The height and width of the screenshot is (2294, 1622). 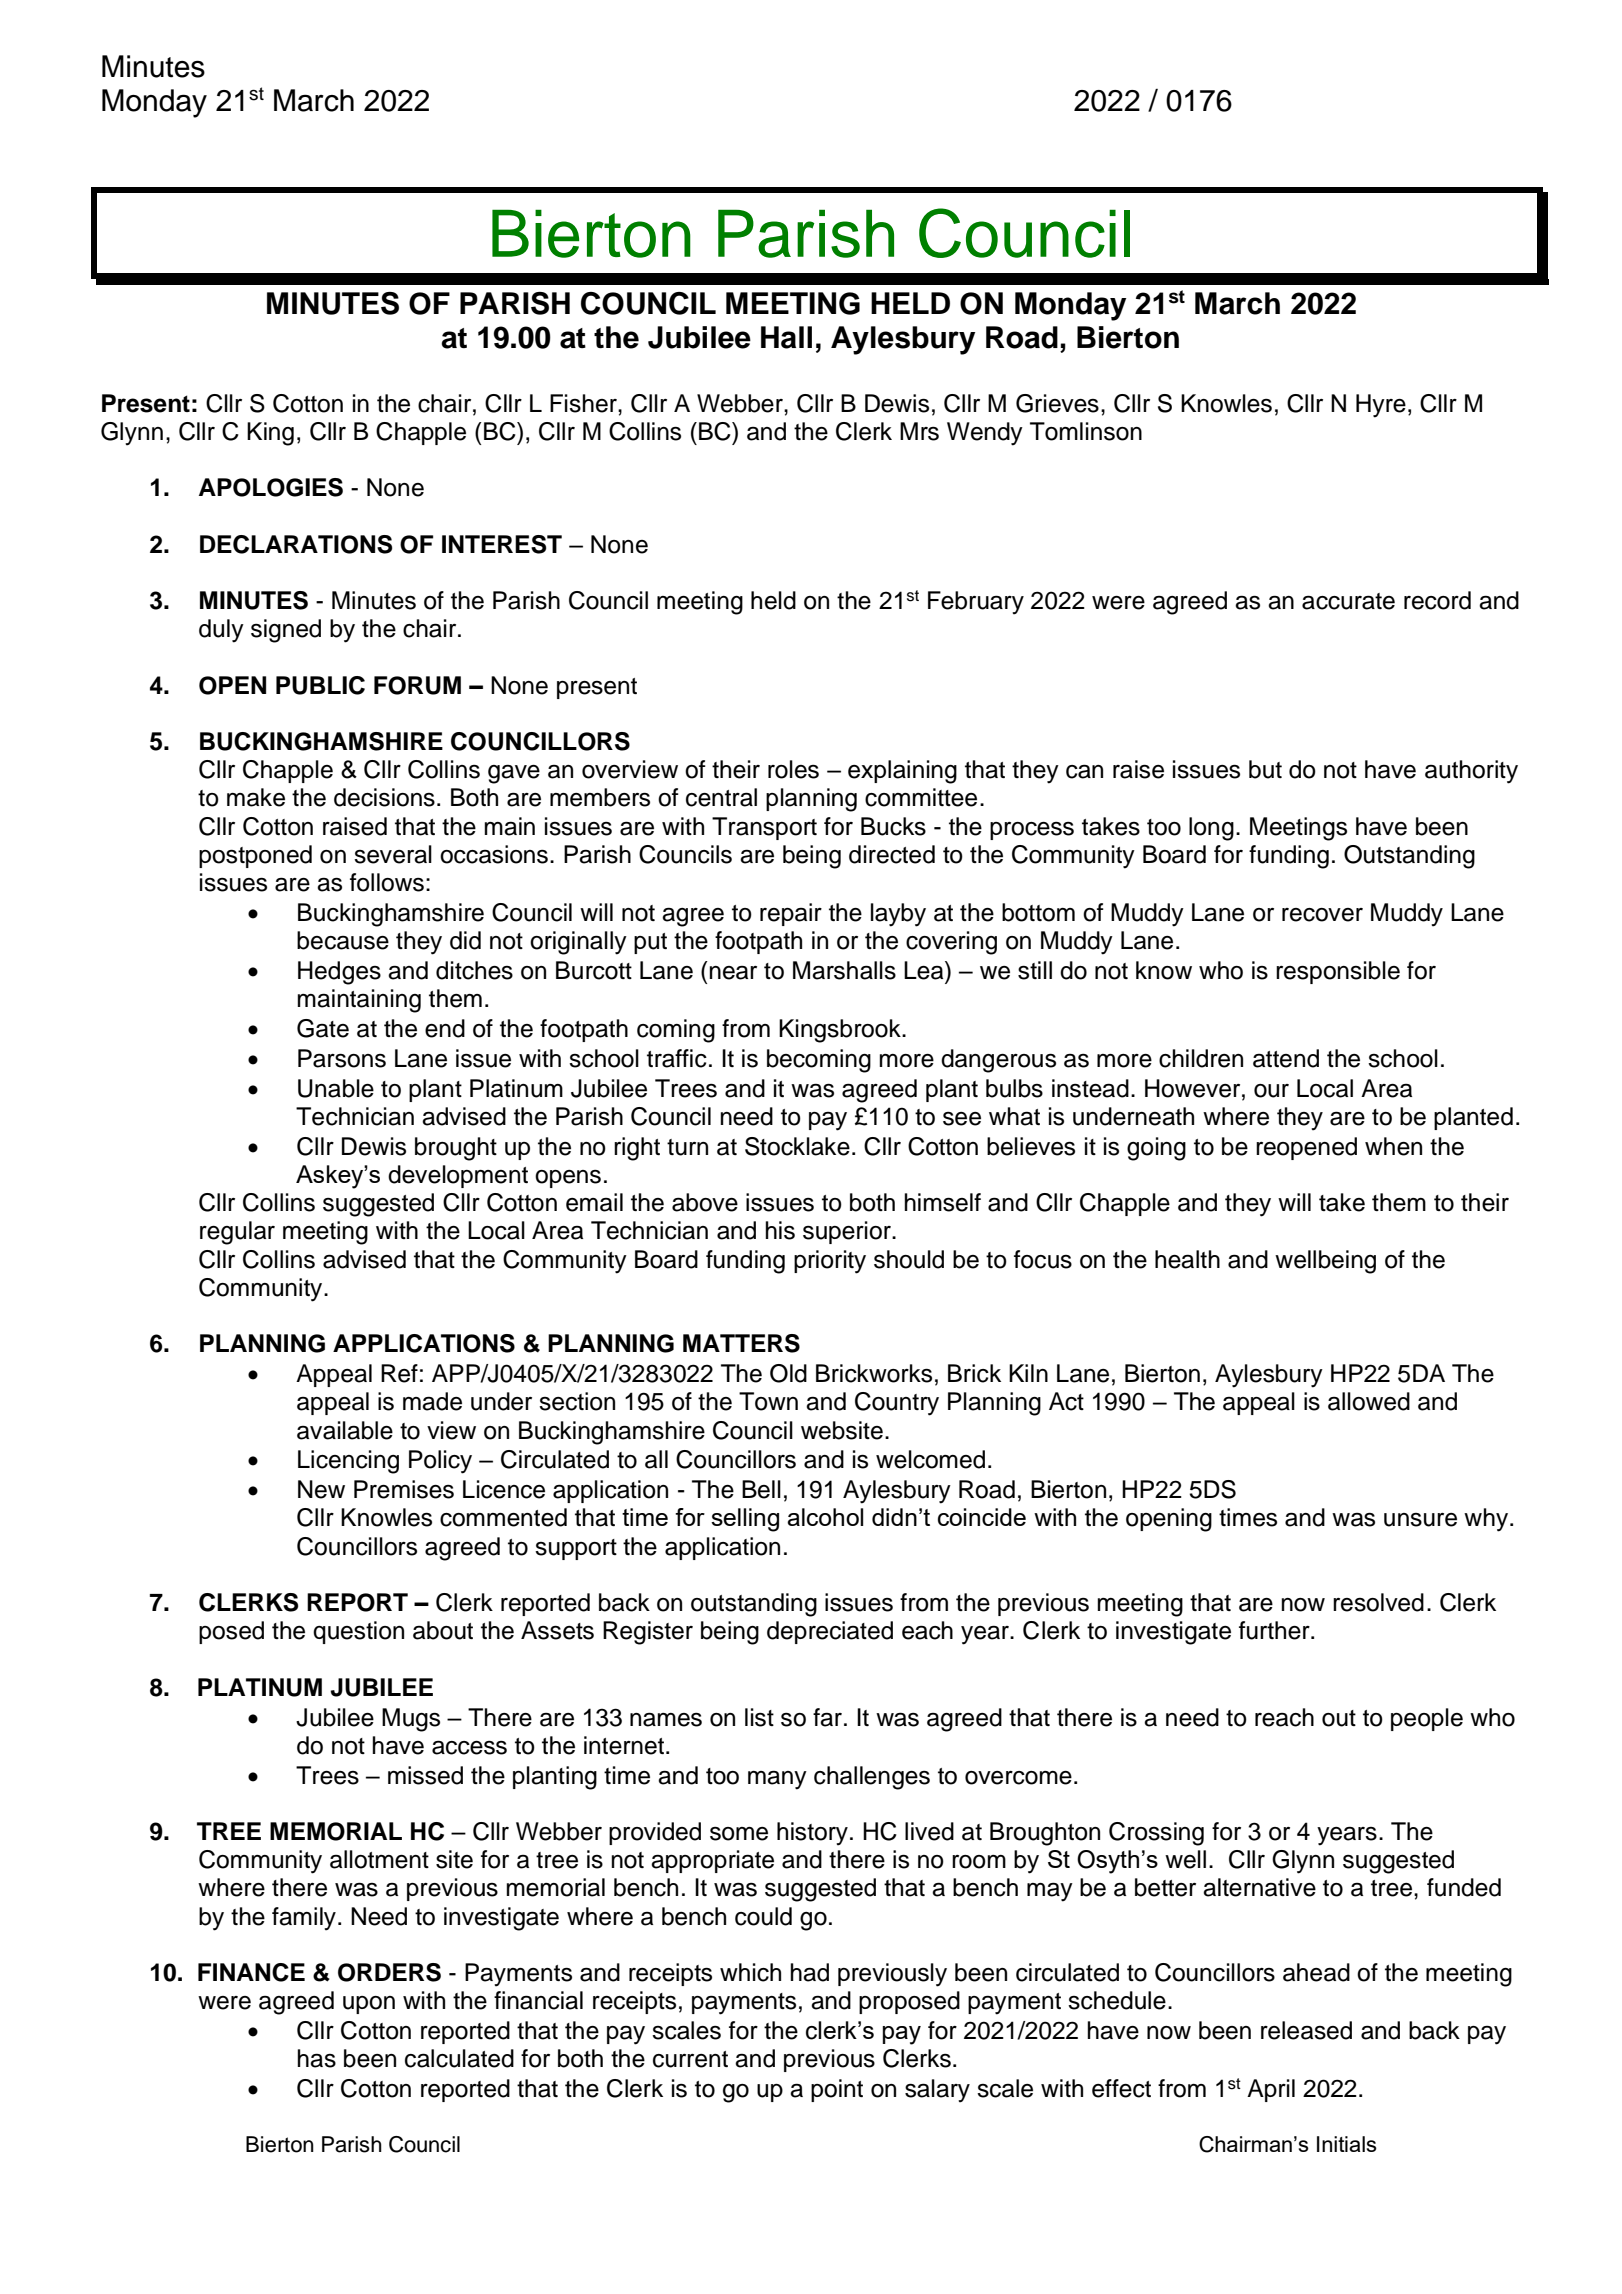 I want to click on APOLOGIES, so click(x=271, y=487).
